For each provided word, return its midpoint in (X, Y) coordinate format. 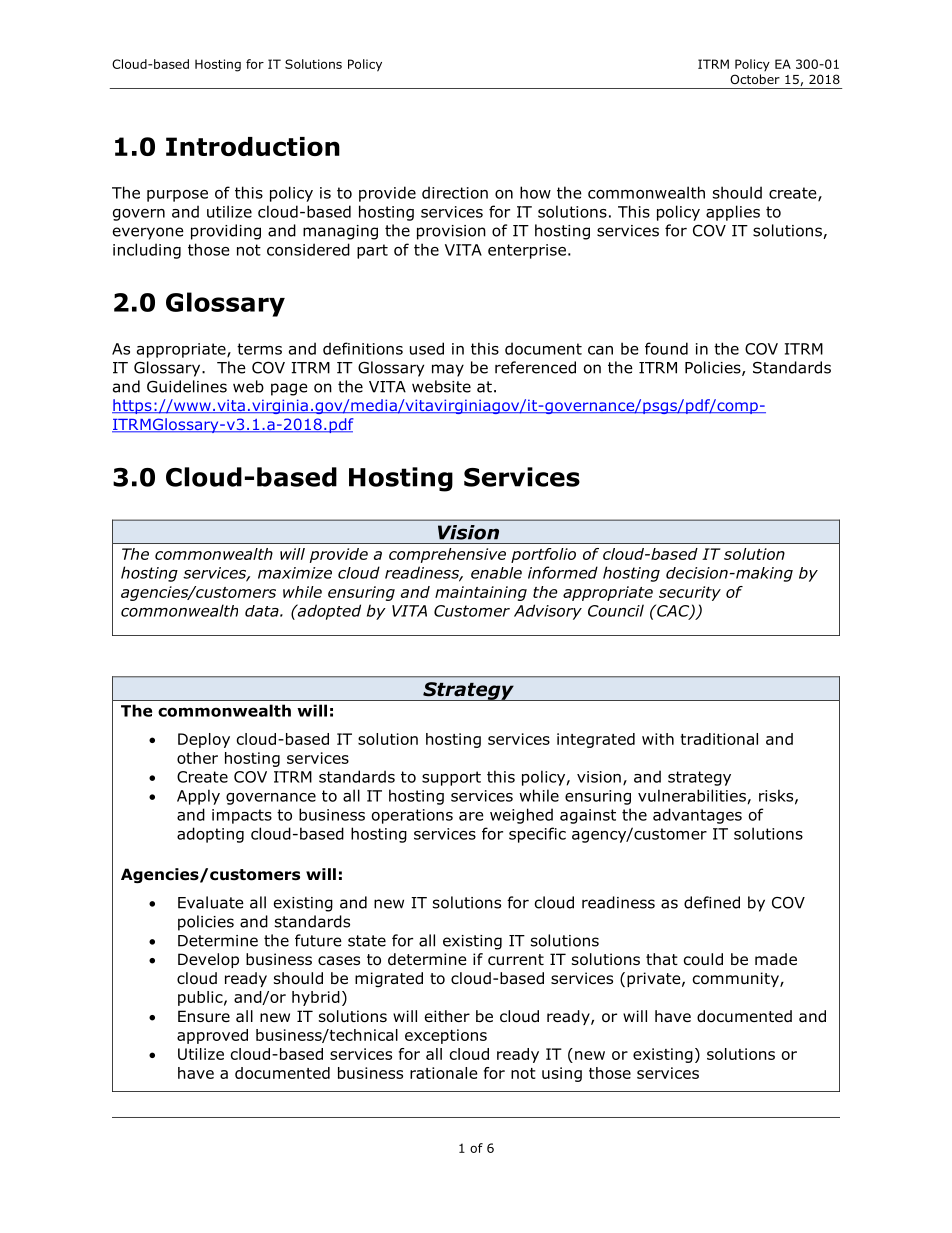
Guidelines (187, 386)
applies (733, 213)
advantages (697, 816)
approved (212, 1036)
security (690, 593)
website (441, 386)
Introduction (253, 146)
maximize (295, 573)
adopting (210, 835)
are (471, 816)
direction (455, 192)
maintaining (481, 593)
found (666, 348)
